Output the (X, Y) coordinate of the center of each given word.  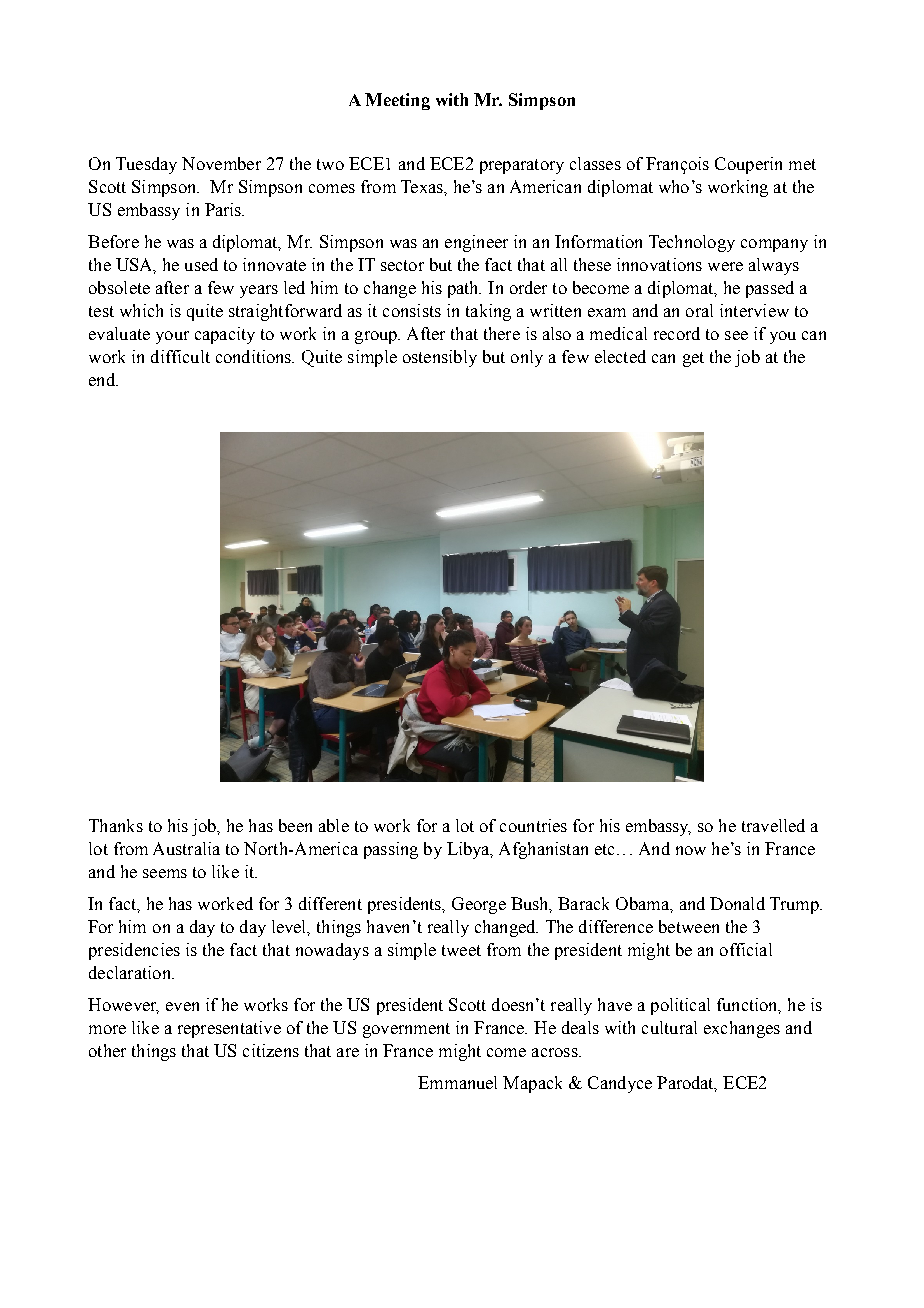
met (802, 164)
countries (533, 825)
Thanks (116, 825)
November (221, 163)
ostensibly (440, 358)
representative (229, 1029)
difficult (180, 356)
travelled (773, 825)
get (693, 359)
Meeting (397, 101)
